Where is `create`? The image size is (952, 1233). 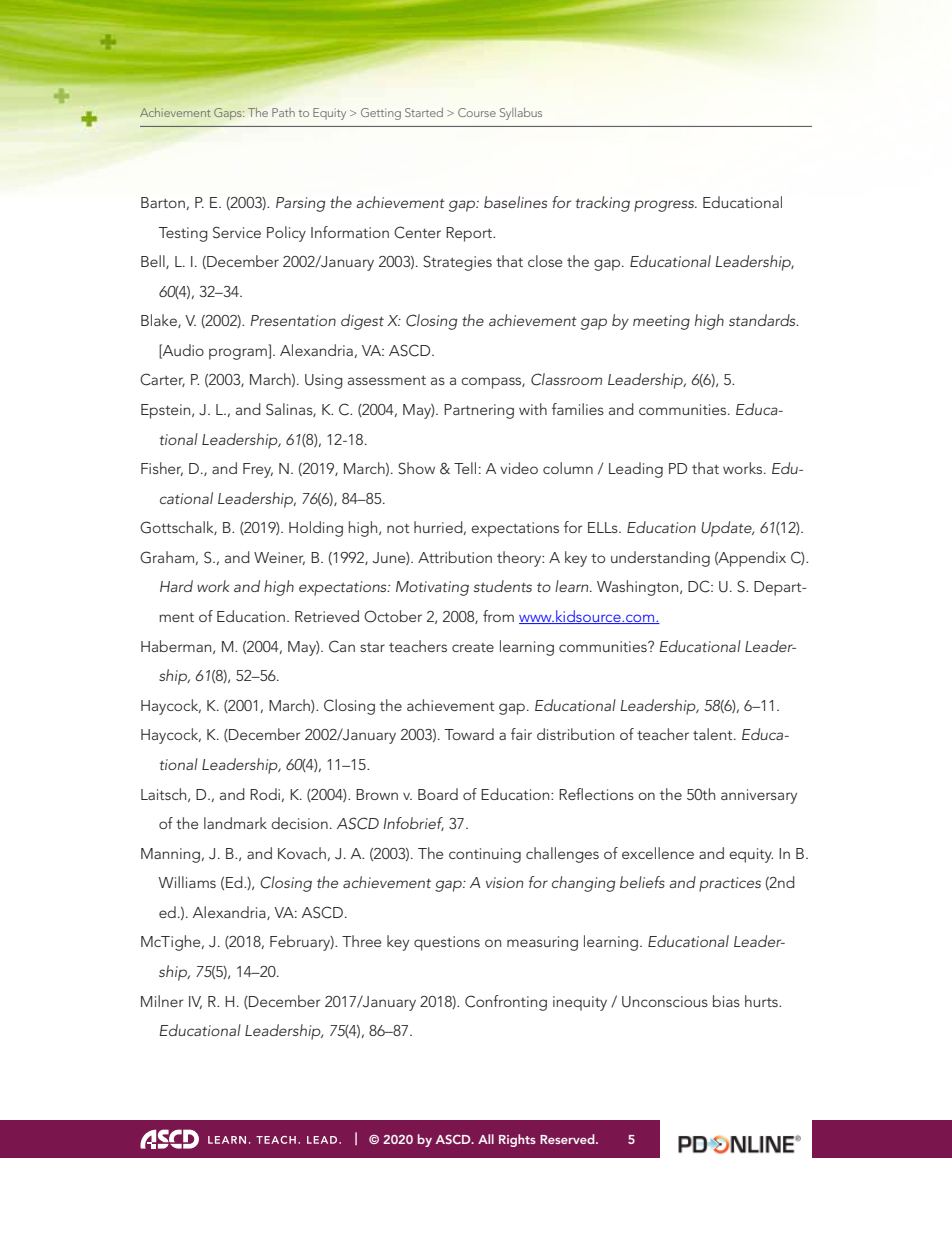
create is located at coordinates (473, 647).
